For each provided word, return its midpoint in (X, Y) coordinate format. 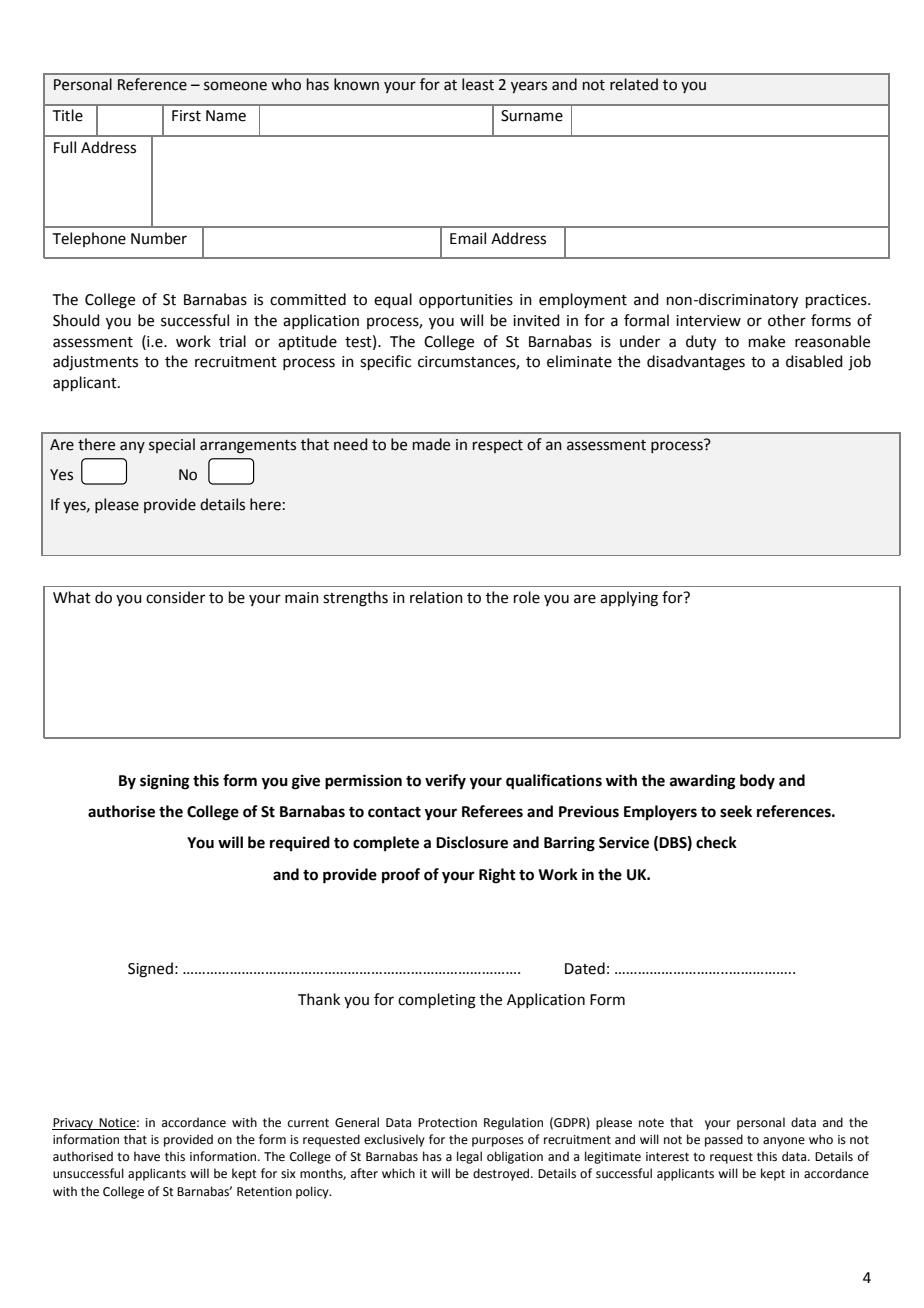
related (634, 84)
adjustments (95, 363)
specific (385, 362)
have (147, 1156)
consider (175, 597)
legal (469, 1157)
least (478, 84)
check (716, 842)
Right (497, 876)
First (186, 116)
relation (436, 597)
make (767, 341)
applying (629, 599)
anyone (784, 1142)
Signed (150, 970)
